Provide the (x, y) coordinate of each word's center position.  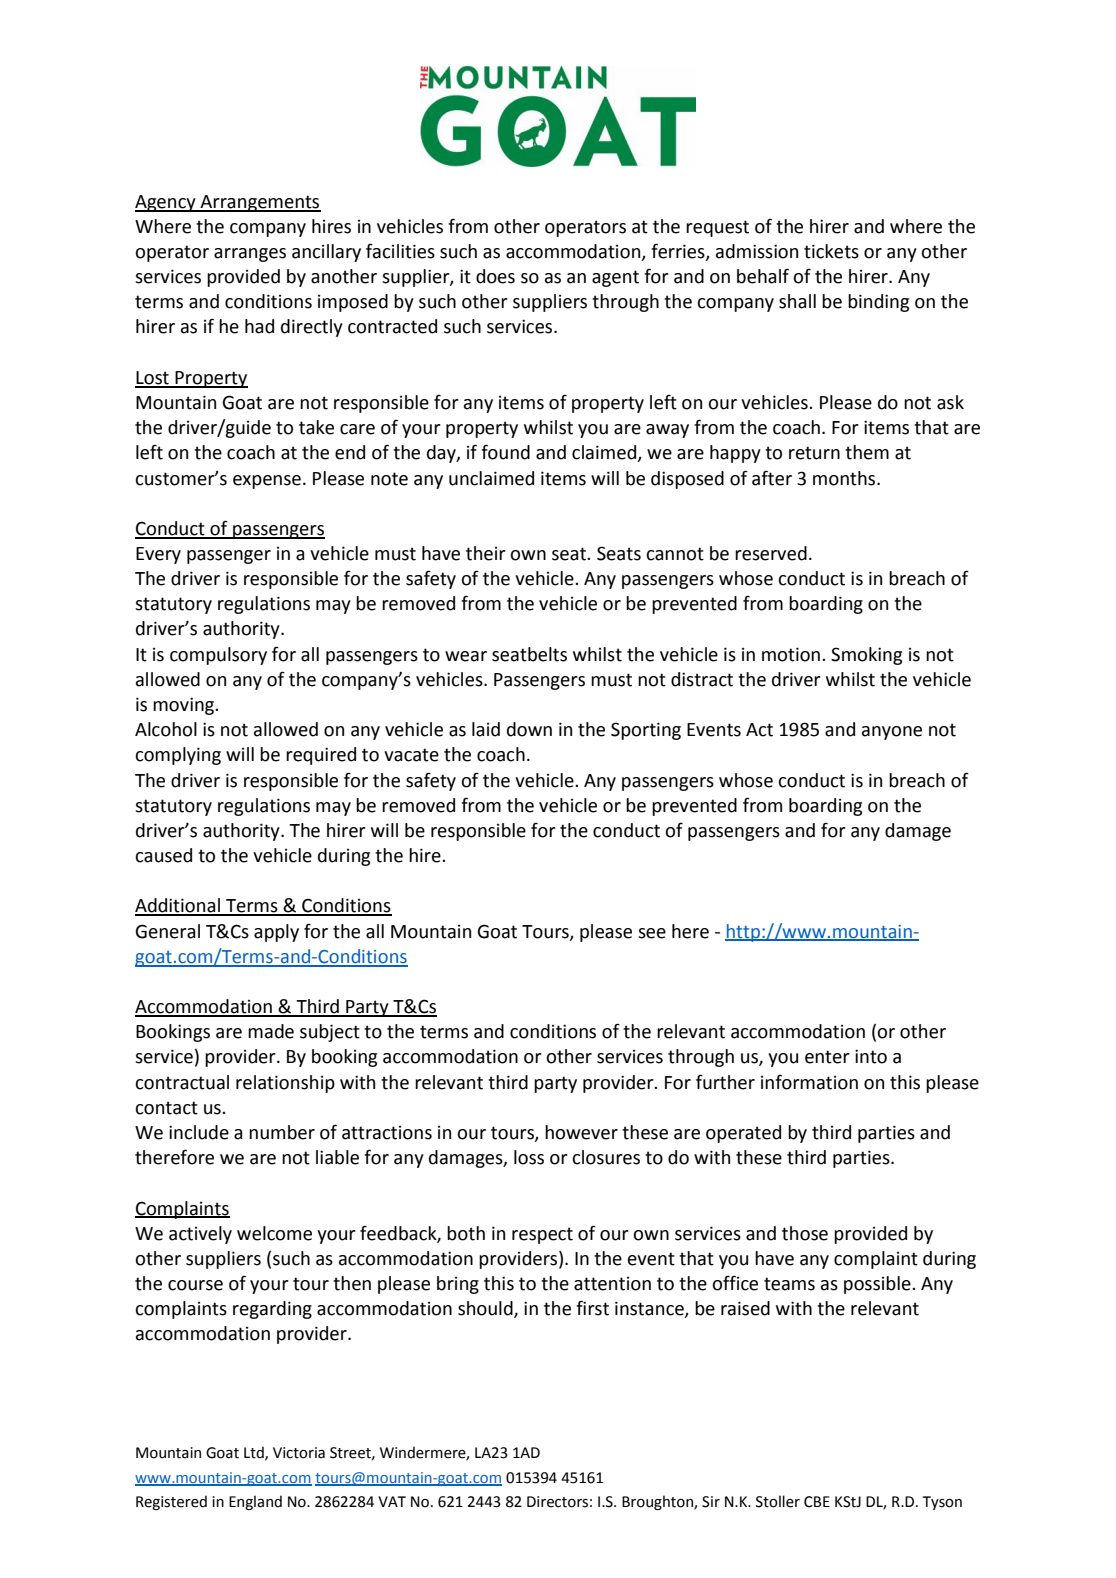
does (495, 276)
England (255, 1502)
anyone (892, 733)
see (652, 933)
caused (163, 855)
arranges (250, 255)
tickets (831, 251)
